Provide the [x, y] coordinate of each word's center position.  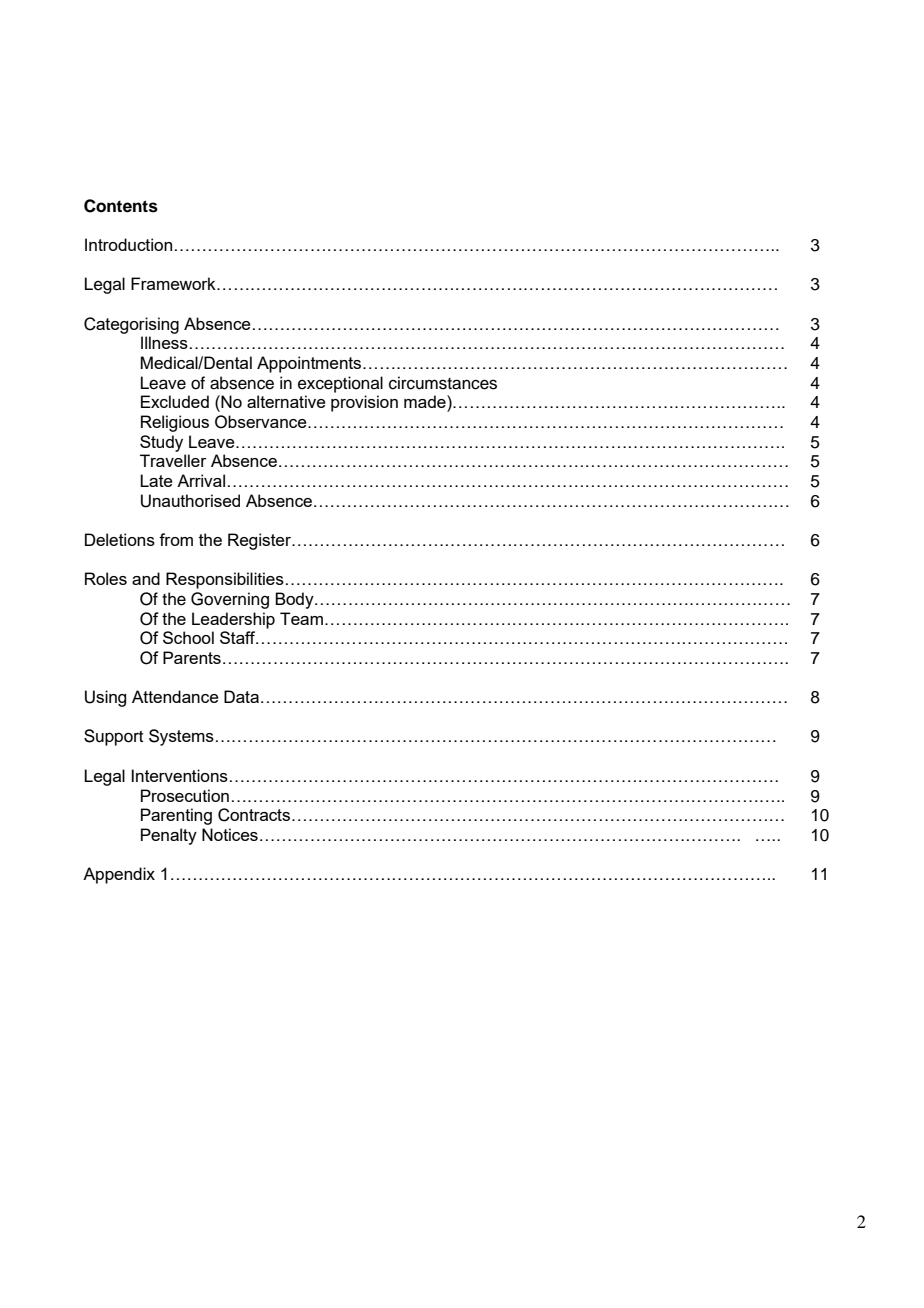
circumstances [443, 383]
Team [301, 618]
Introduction [128, 244]
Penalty [169, 836]
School [188, 637]
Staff [239, 637]
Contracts [255, 815]
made [426, 401]
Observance [262, 422]
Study [161, 443]
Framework [174, 283]
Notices [230, 834]
